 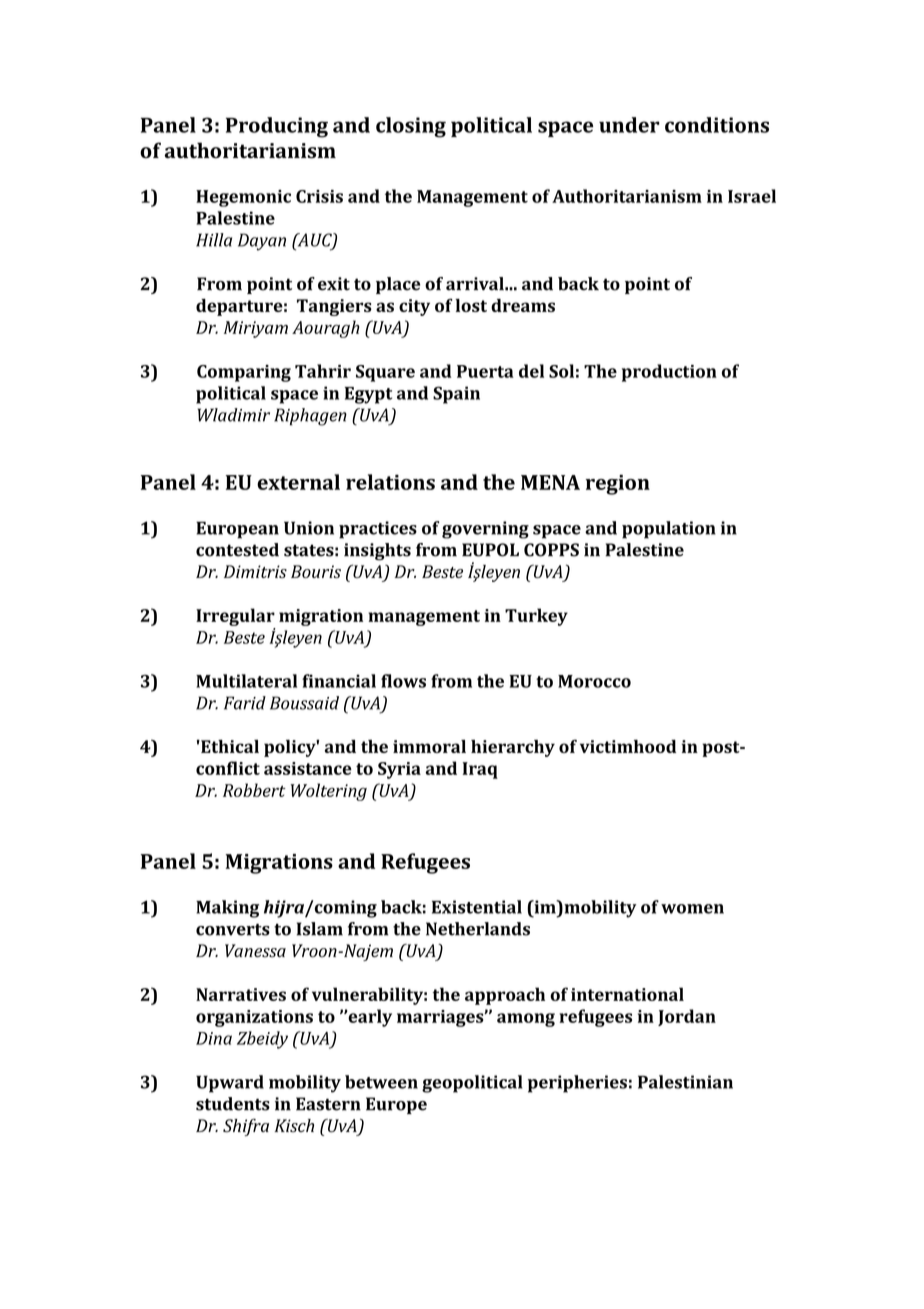 What do you see at coordinates (235, 617) in the screenshot?
I see `Irregular` at bounding box center [235, 617].
